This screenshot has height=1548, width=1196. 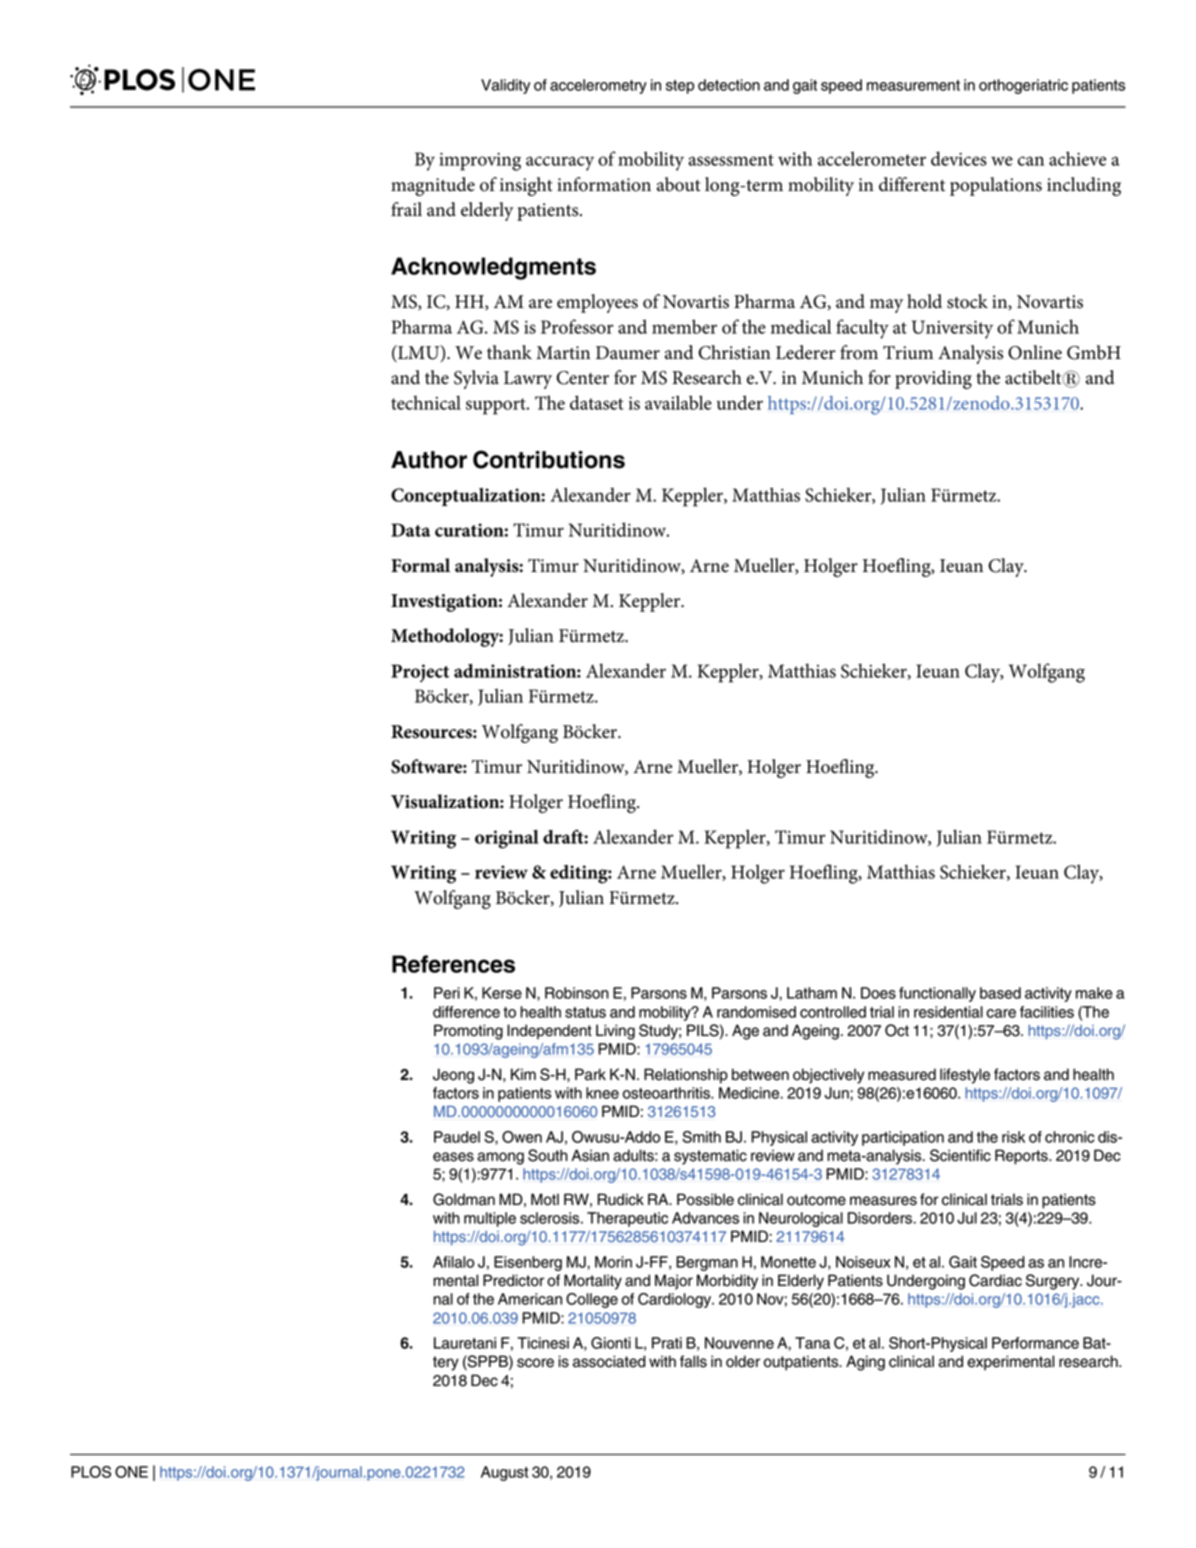 I want to click on PLOS, so click(x=91, y=1472).
